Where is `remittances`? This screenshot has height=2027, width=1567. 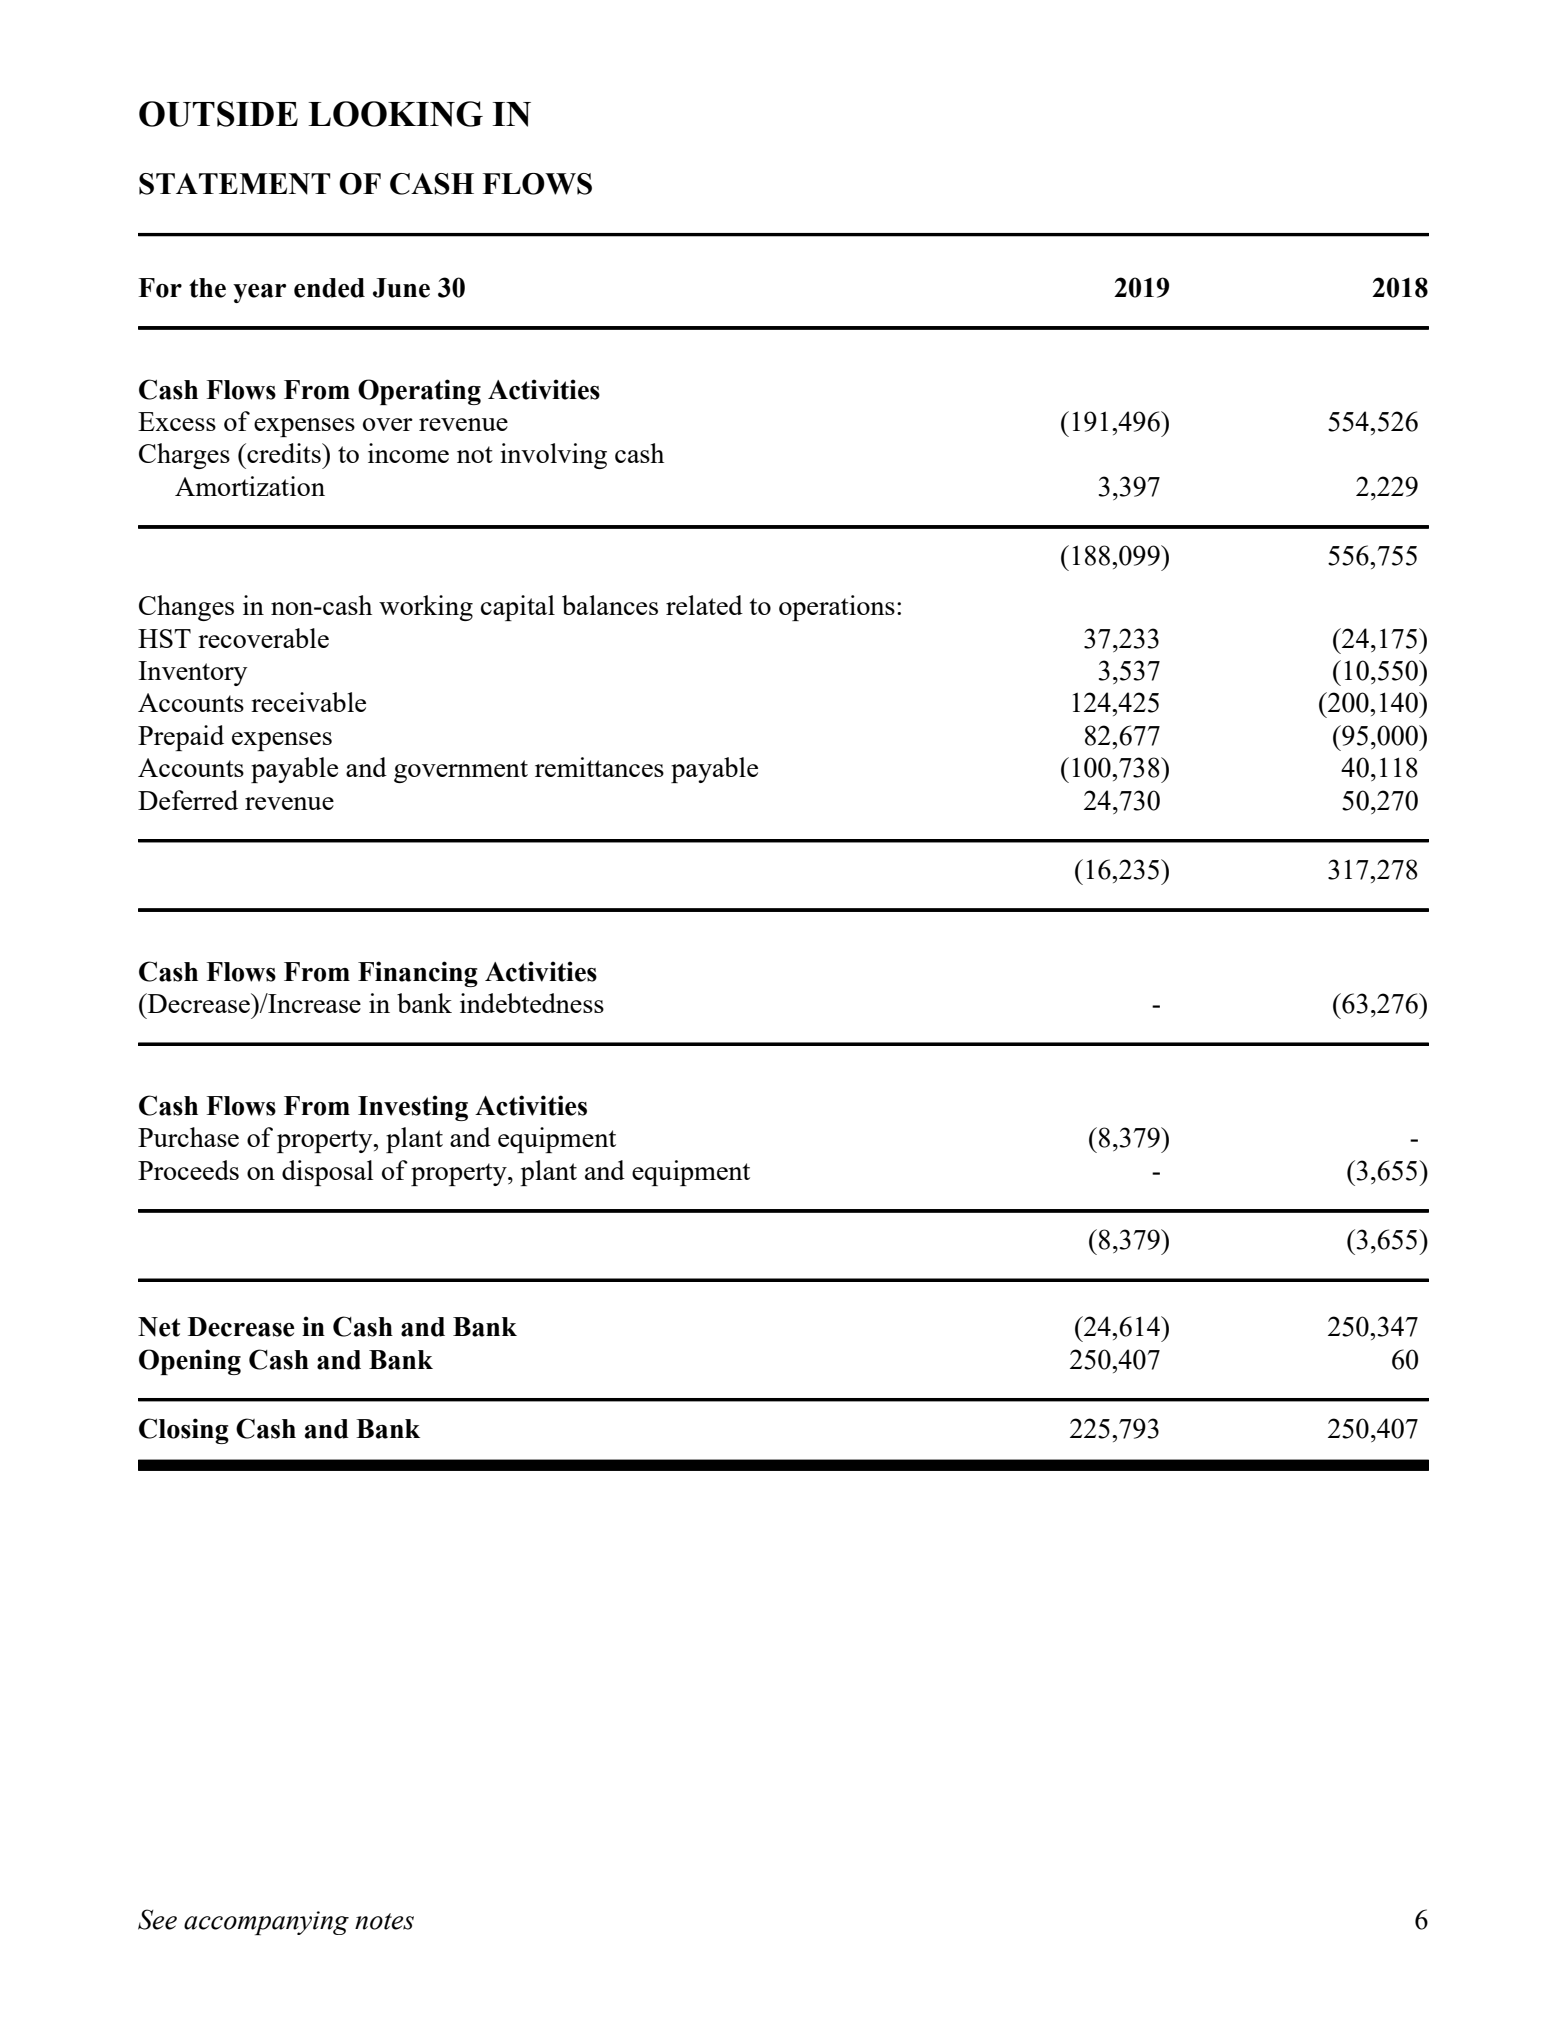 remittances is located at coordinates (599, 767).
